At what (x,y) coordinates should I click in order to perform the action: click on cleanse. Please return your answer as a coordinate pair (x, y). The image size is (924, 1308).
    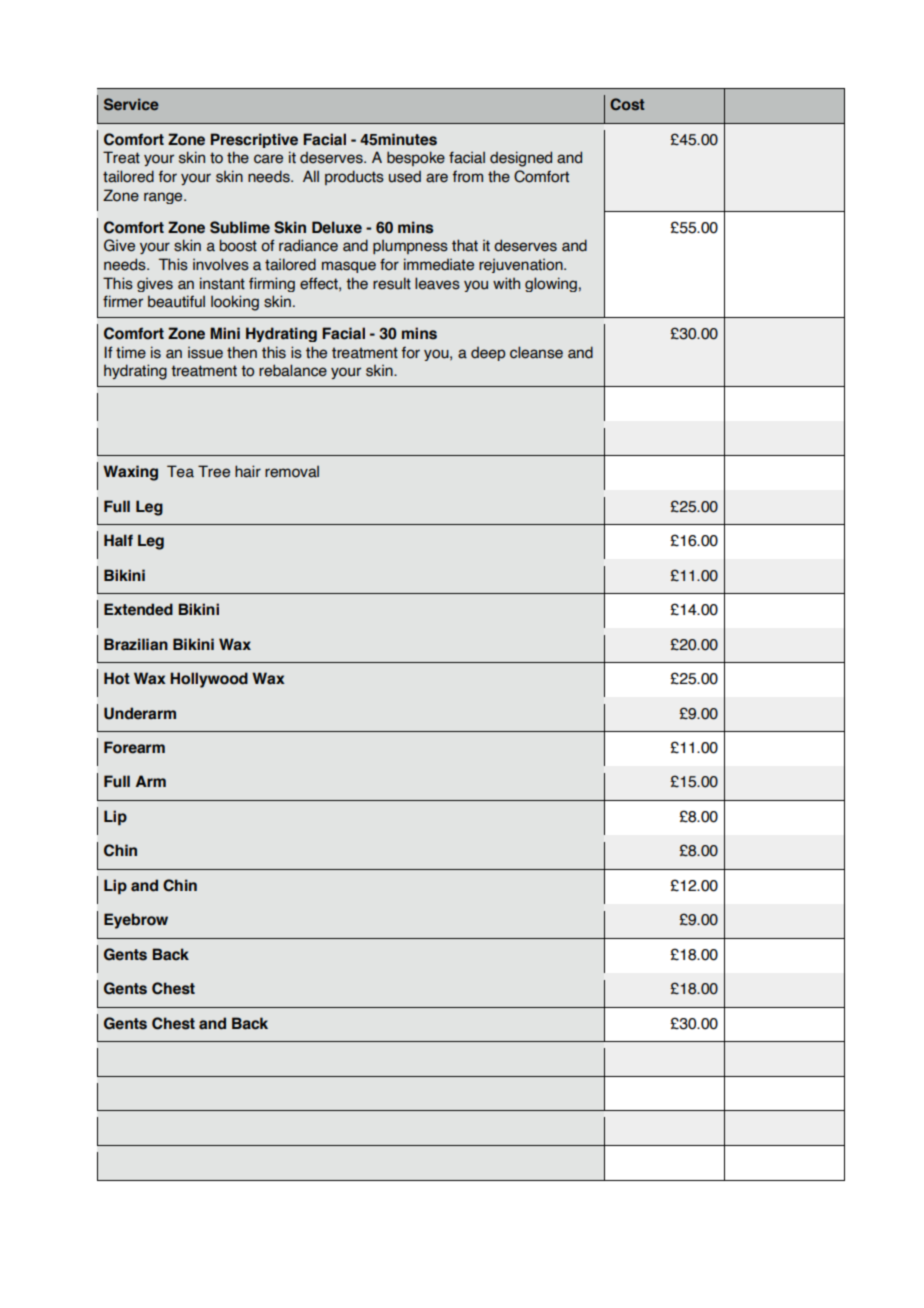
    Looking at the image, I should click on (536, 352).
